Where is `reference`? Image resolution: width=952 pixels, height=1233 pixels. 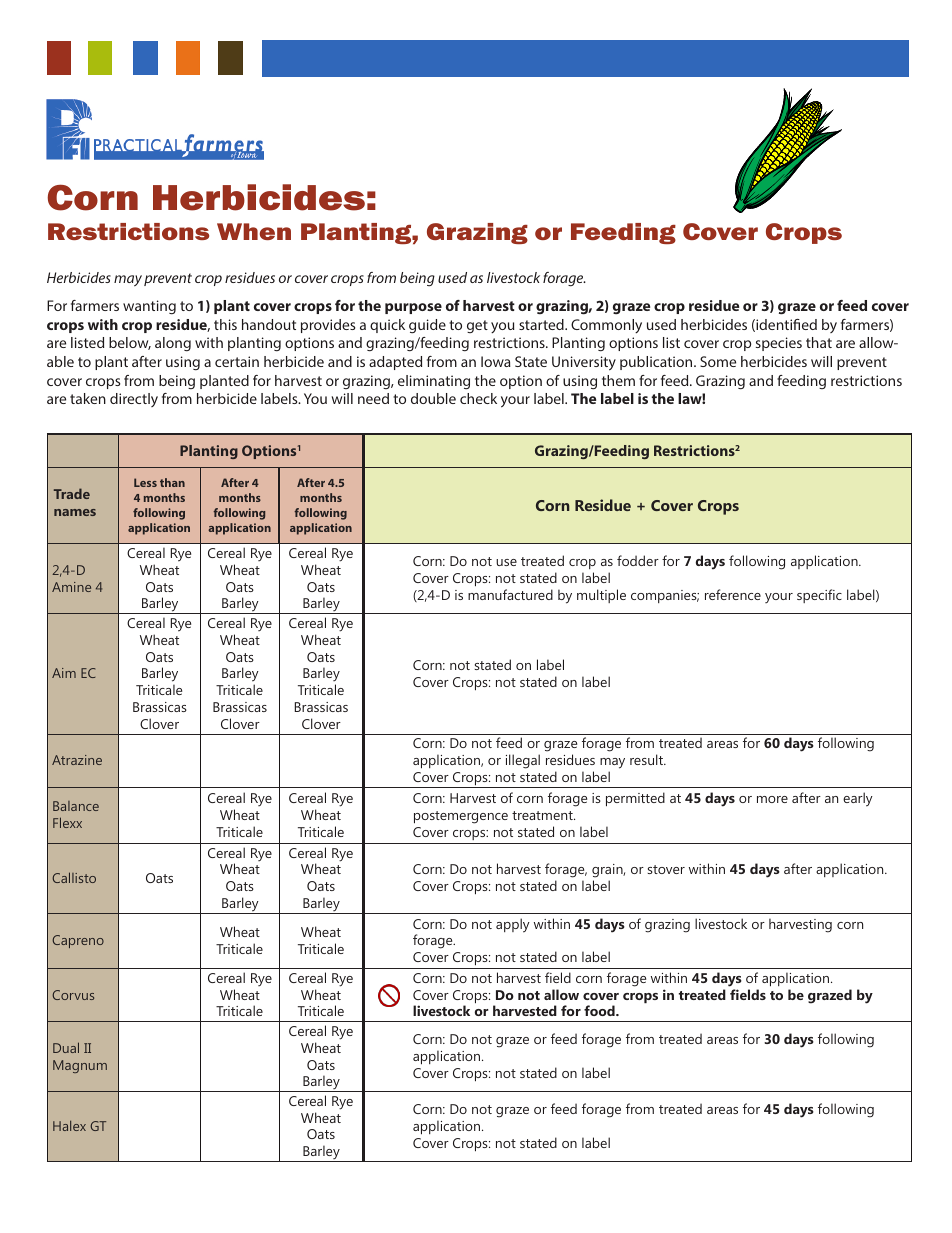
reference is located at coordinates (733, 594).
